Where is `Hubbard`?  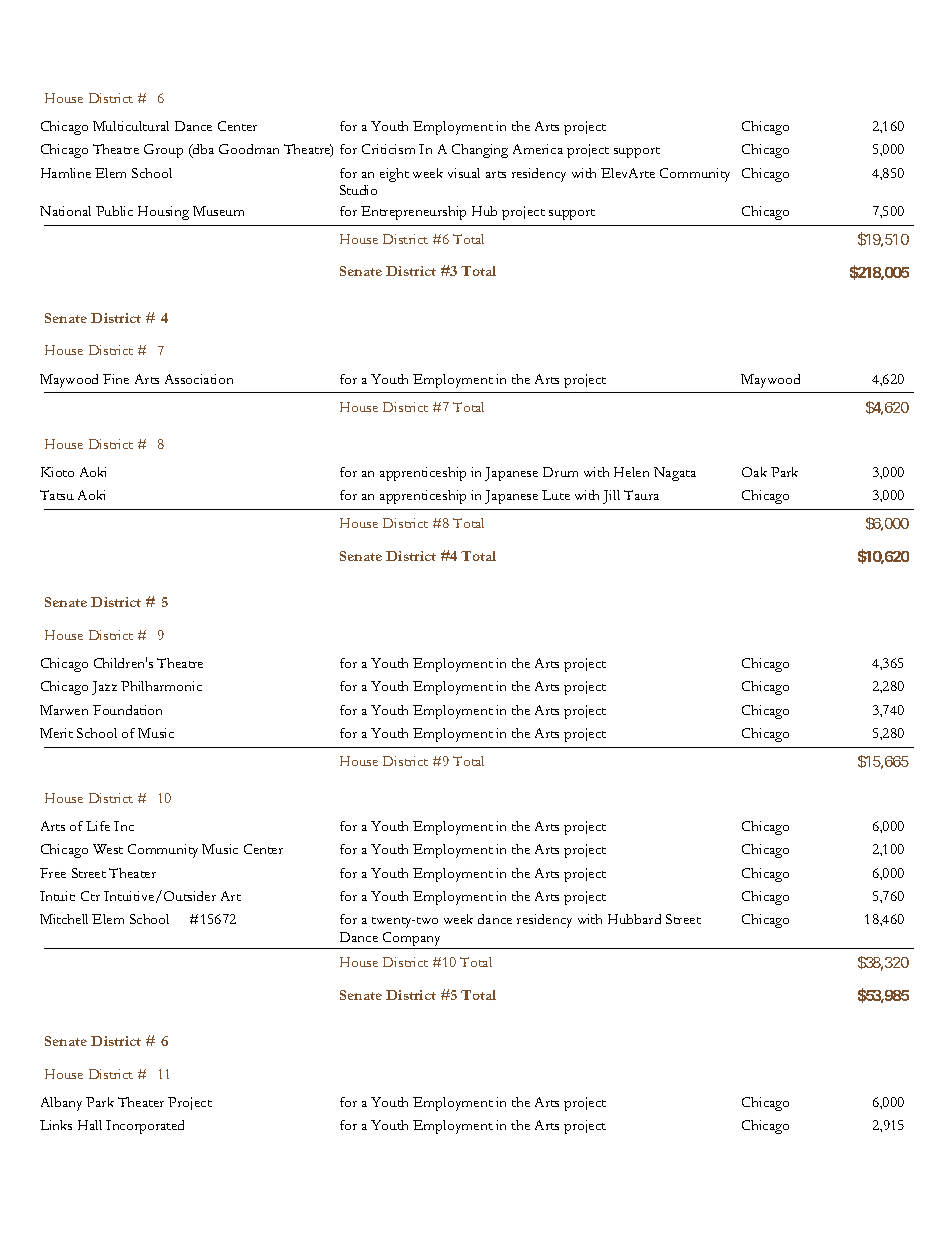
Hubbard is located at coordinates (634, 919).
